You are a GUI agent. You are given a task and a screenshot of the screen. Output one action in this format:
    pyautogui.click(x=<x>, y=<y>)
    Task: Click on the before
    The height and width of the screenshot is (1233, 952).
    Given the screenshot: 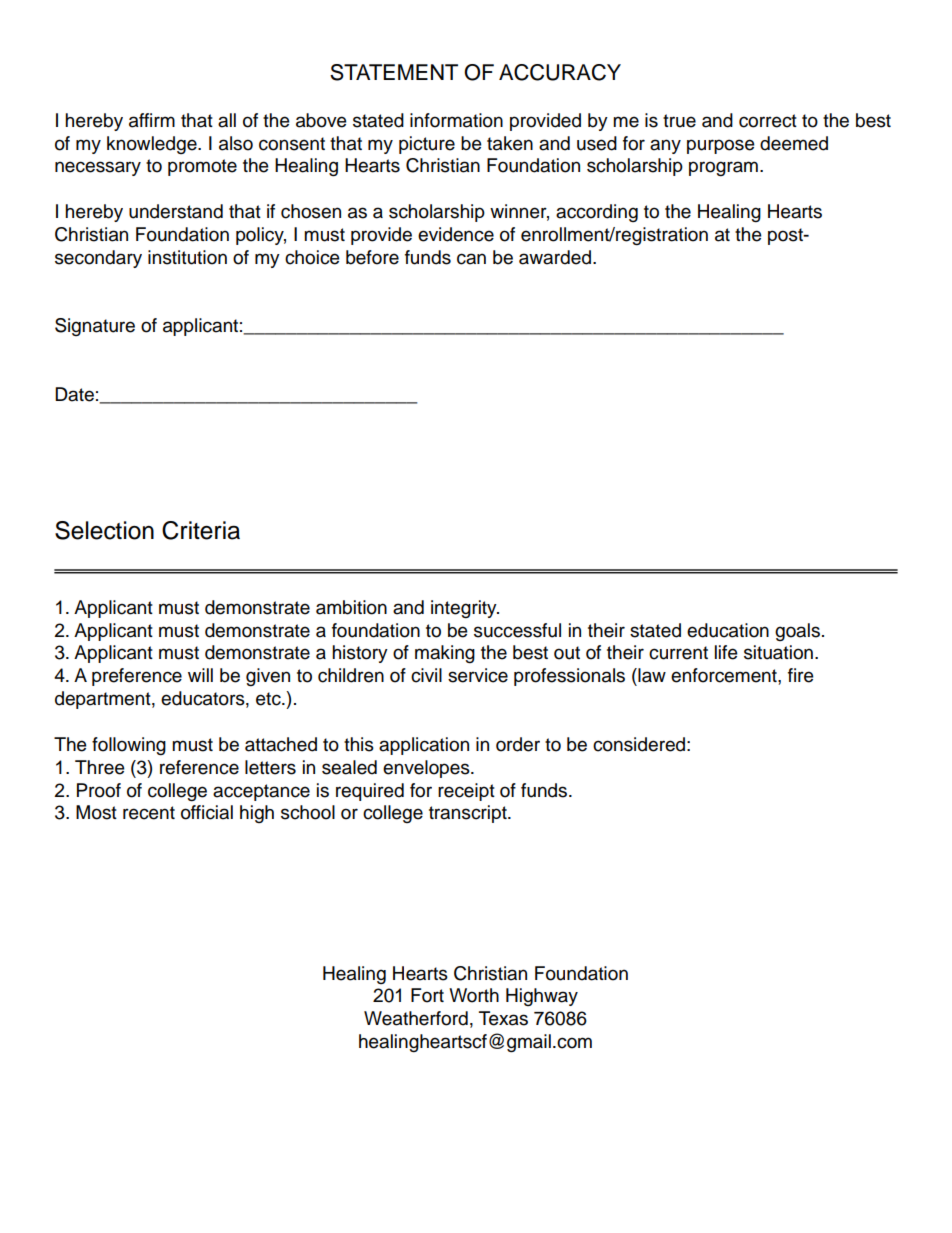 What is the action you would take?
    pyautogui.click(x=372, y=257)
